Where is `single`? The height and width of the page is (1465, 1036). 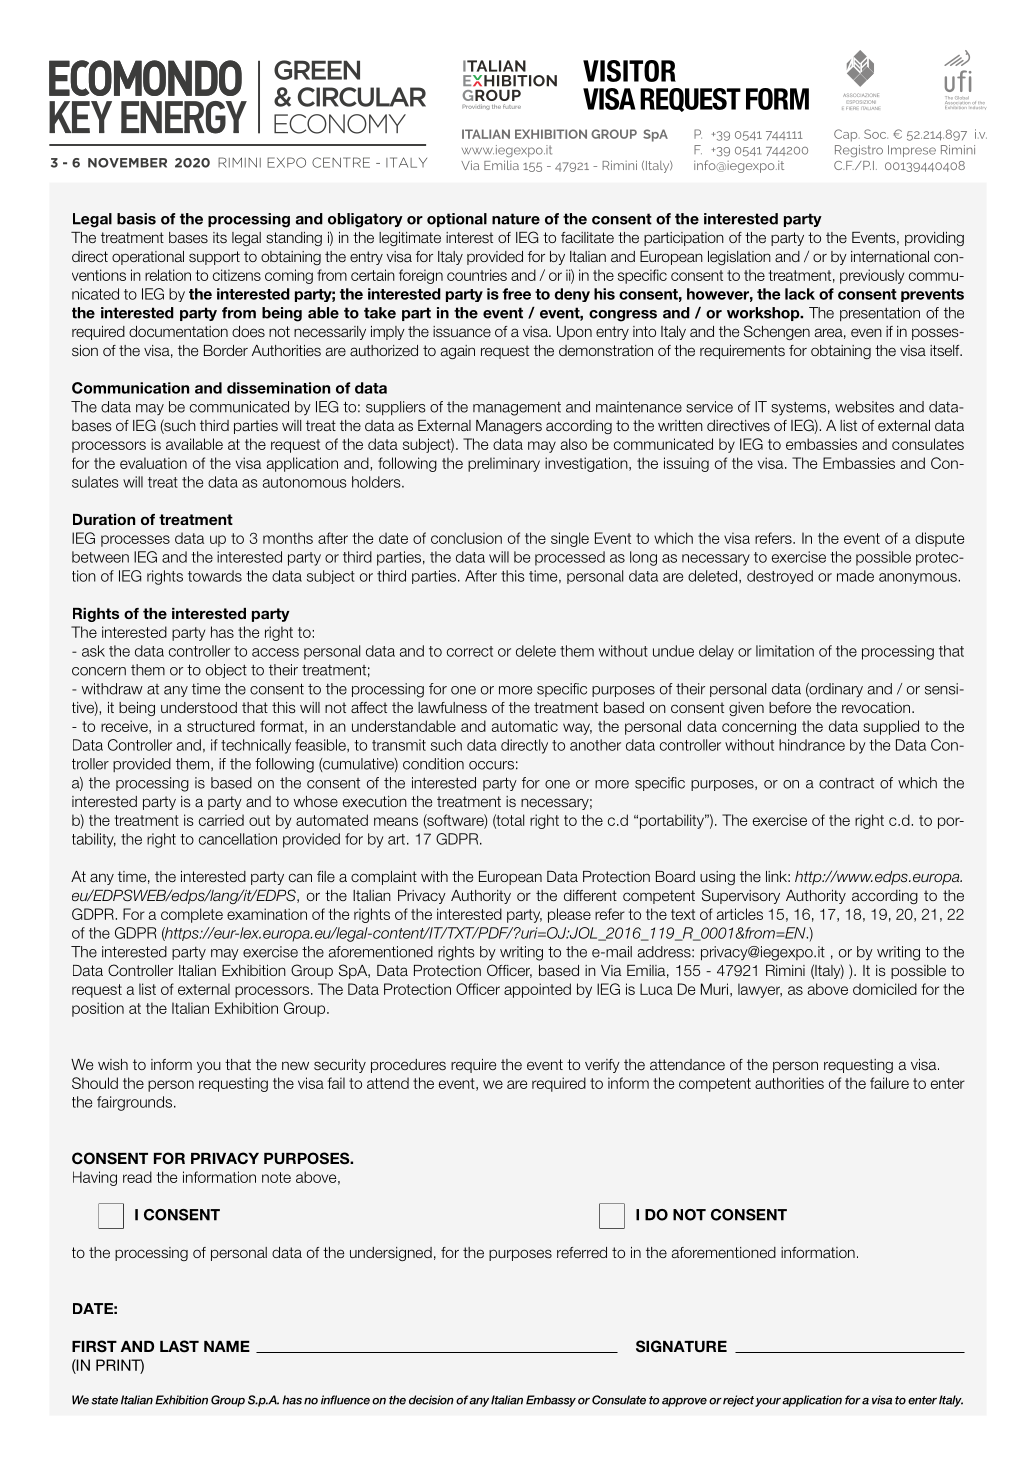
single is located at coordinates (570, 539).
